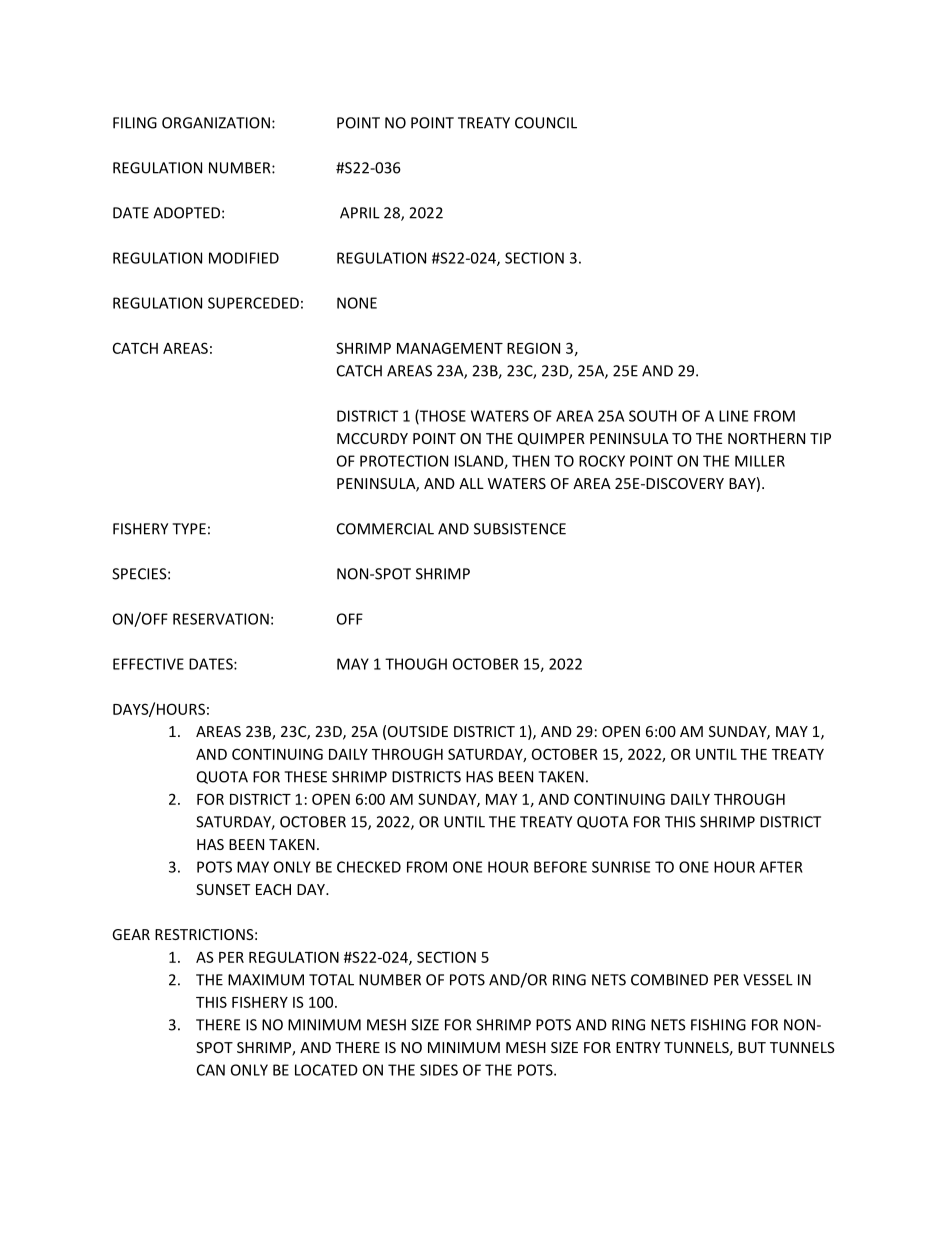  Describe the element at coordinates (216, 123) in the page. I see `ORGANIZATION` at that location.
